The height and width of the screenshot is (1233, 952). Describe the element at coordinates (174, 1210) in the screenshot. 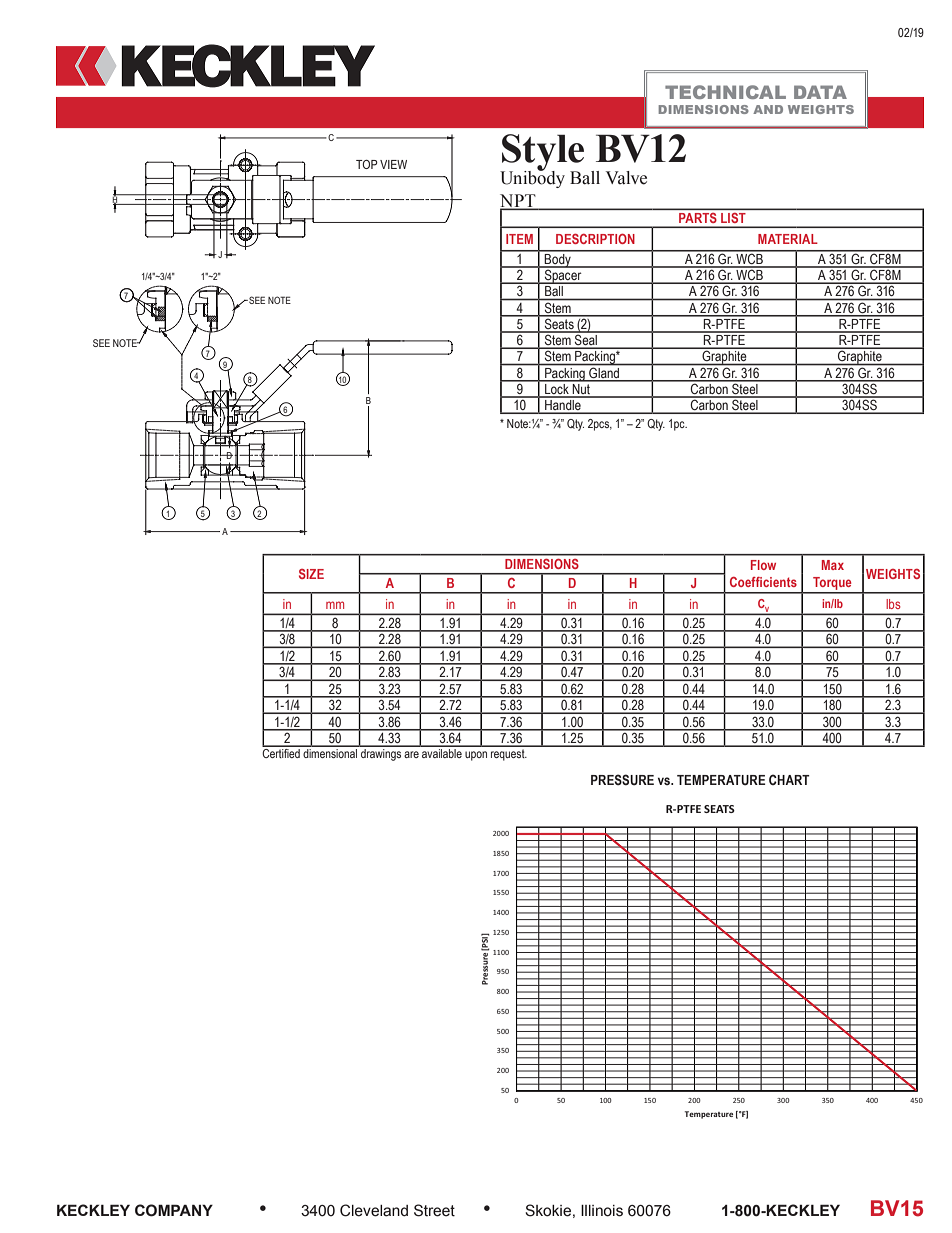

I see `COMPANY` at that location.
